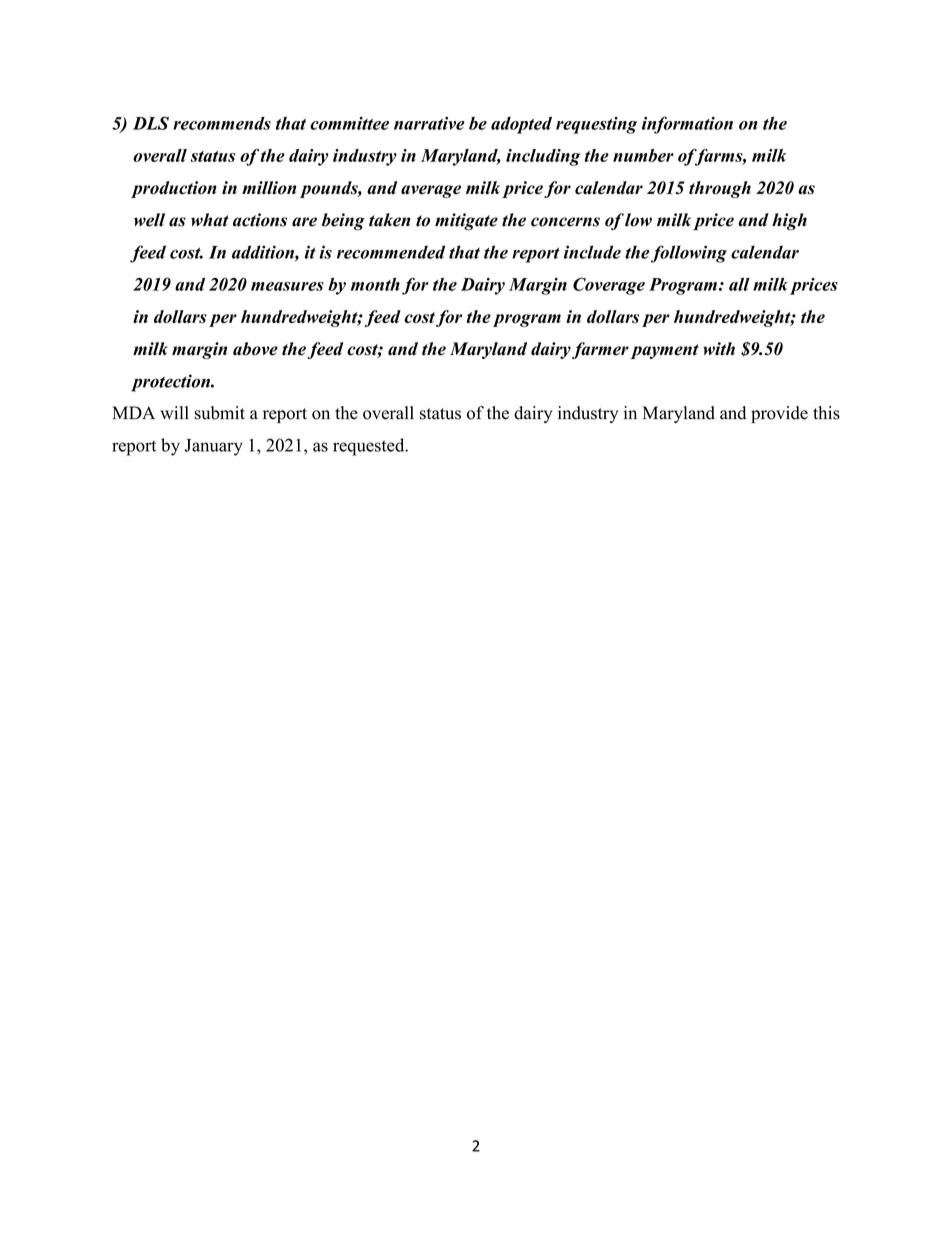  Describe the element at coordinates (609, 286) in the screenshot. I see `Coverage` at that location.
